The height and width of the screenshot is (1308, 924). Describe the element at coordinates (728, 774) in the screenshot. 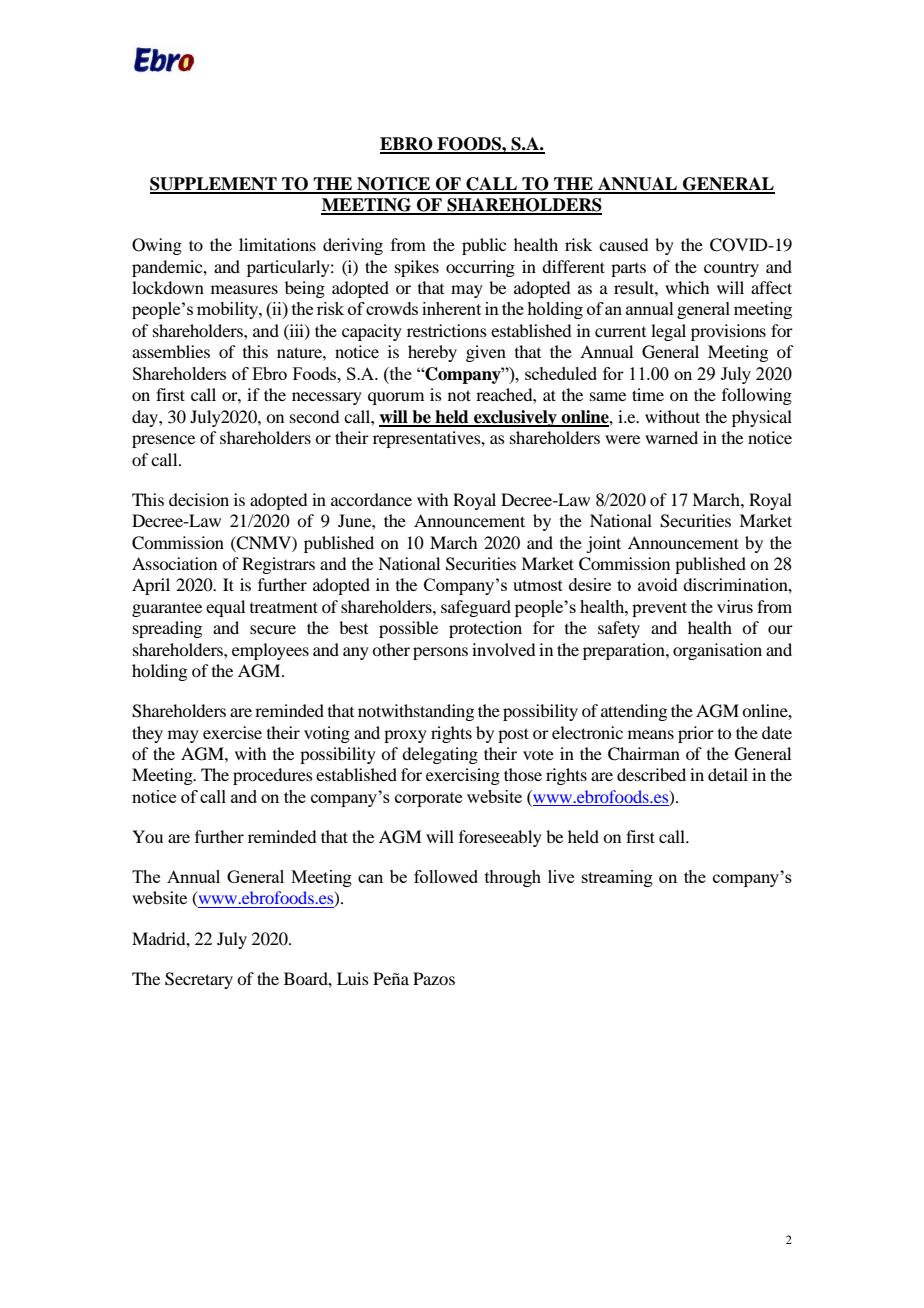

I see `detail` at that location.
